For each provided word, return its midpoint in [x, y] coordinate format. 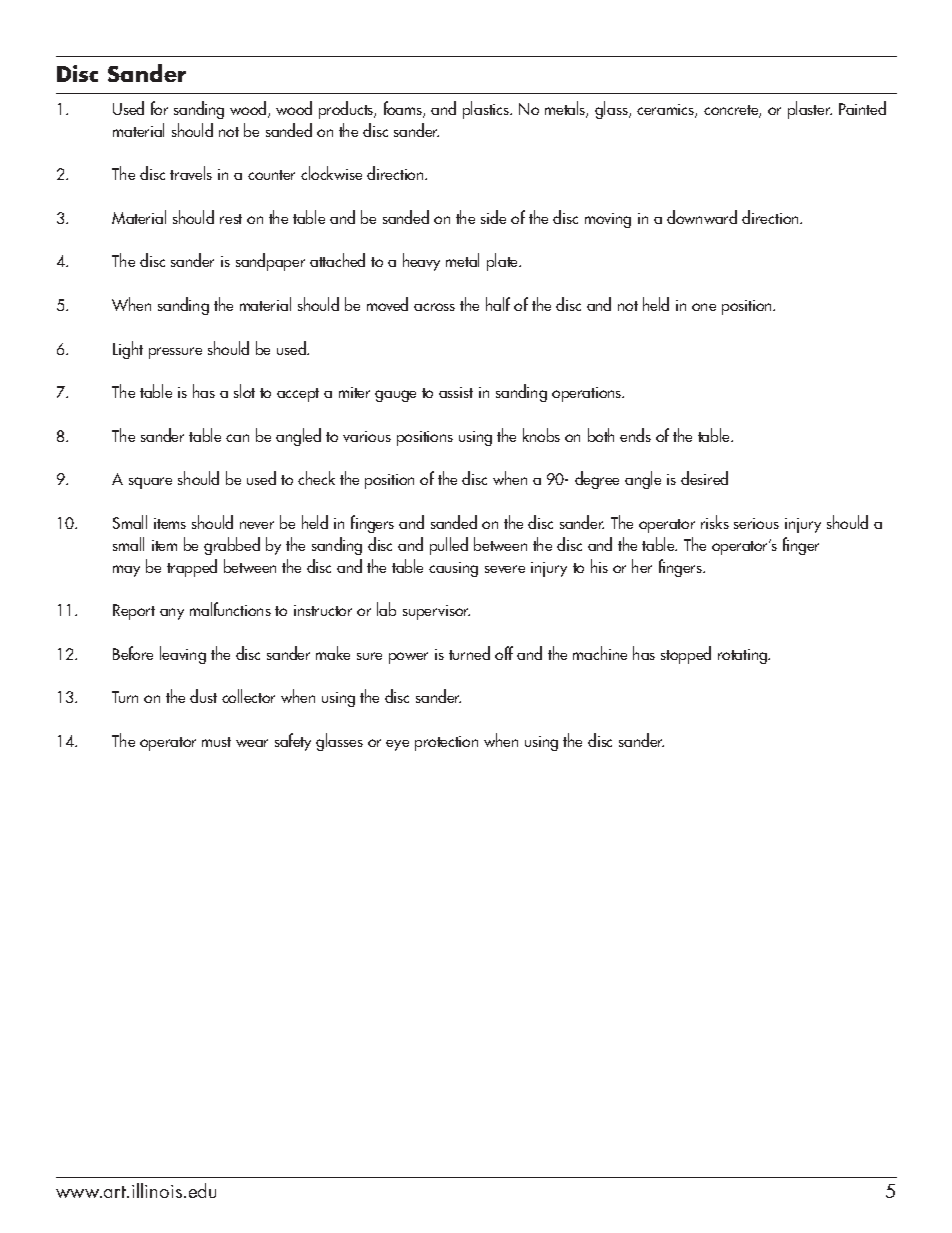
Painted [862, 108]
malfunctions [230, 609]
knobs [541, 435]
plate [504, 262]
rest [231, 219]
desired [704, 478]
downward [702, 217]
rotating [744, 656]
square [150, 483]
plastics [487, 110]
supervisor [436, 612]
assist [456, 392]
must [216, 742]
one [704, 307]
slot [244, 391]
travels [191, 173]
